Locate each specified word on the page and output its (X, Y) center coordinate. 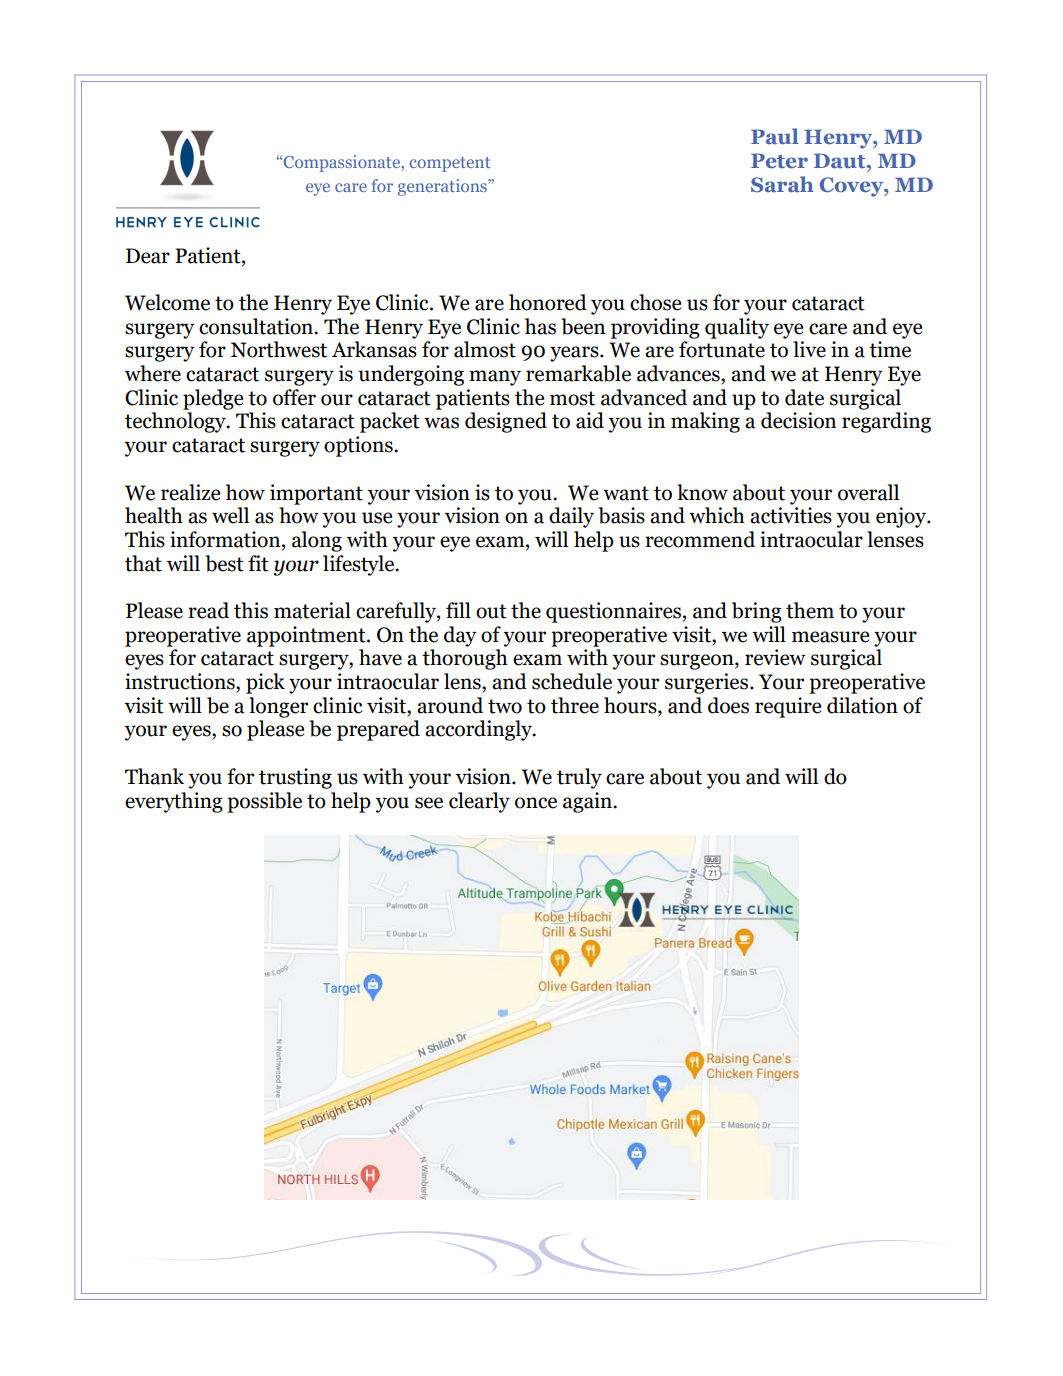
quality (737, 328)
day (460, 636)
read (208, 610)
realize (190, 492)
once (536, 803)
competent (450, 164)
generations (443, 187)
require (788, 707)
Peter (779, 161)
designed (506, 422)
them (810, 610)
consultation (257, 326)
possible (264, 802)
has (540, 326)
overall (868, 492)
